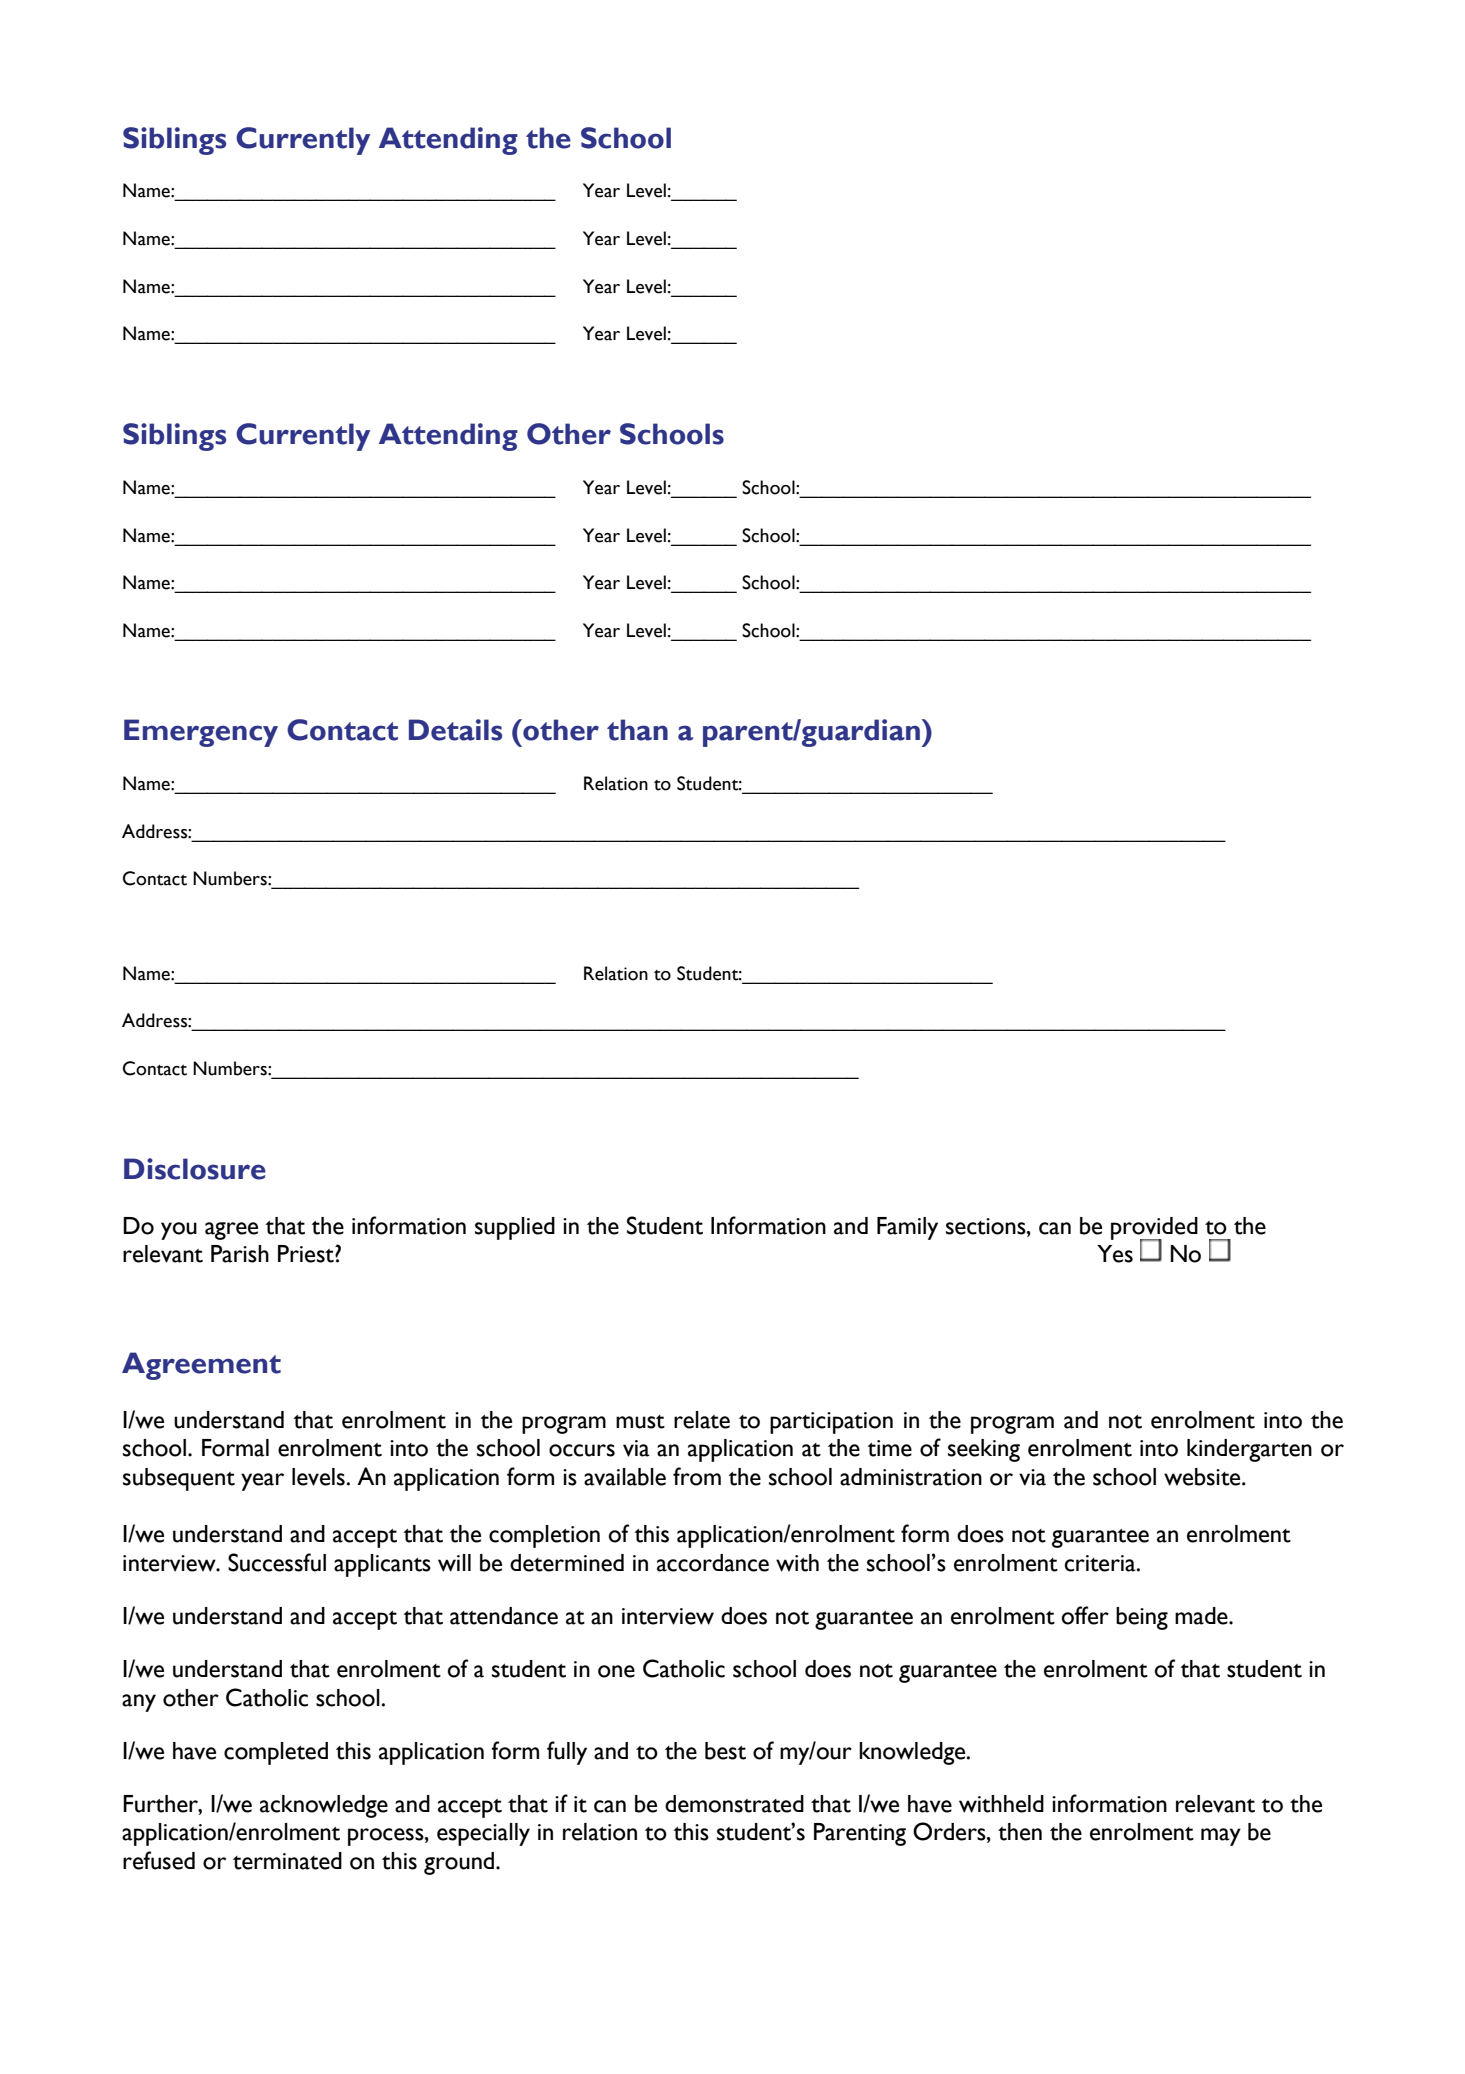 The width and height of the screenshot is (1465, 2074). What do you see at coordinates (195, 1169) in the screenshot?
I see `Disclosure` at bounding box center [195, 1169].
